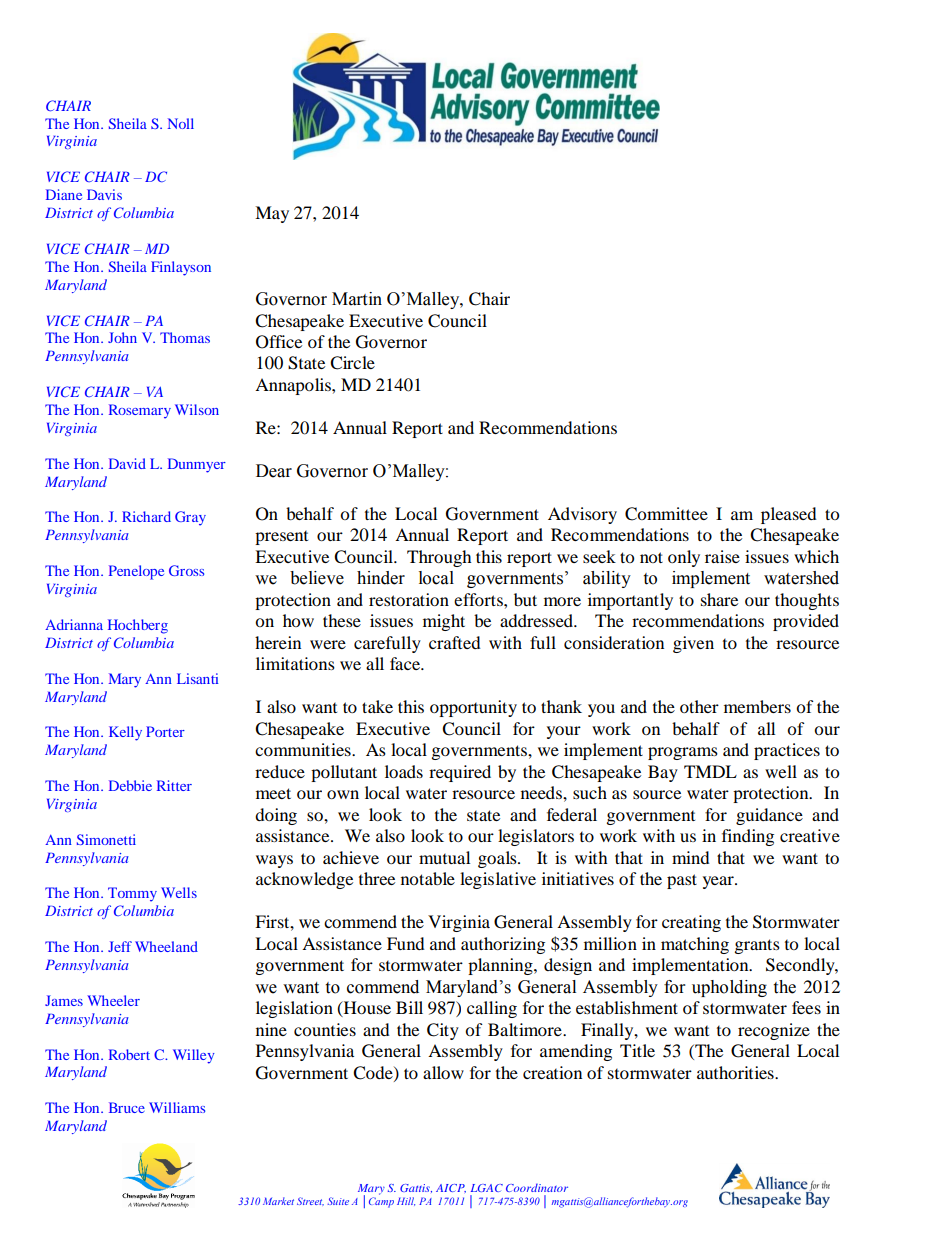 Image resolution: width=952 pixels, height=1233 pixels. Describe the element at coordinates (439, 558) in the page. I see `Through` at that location.
